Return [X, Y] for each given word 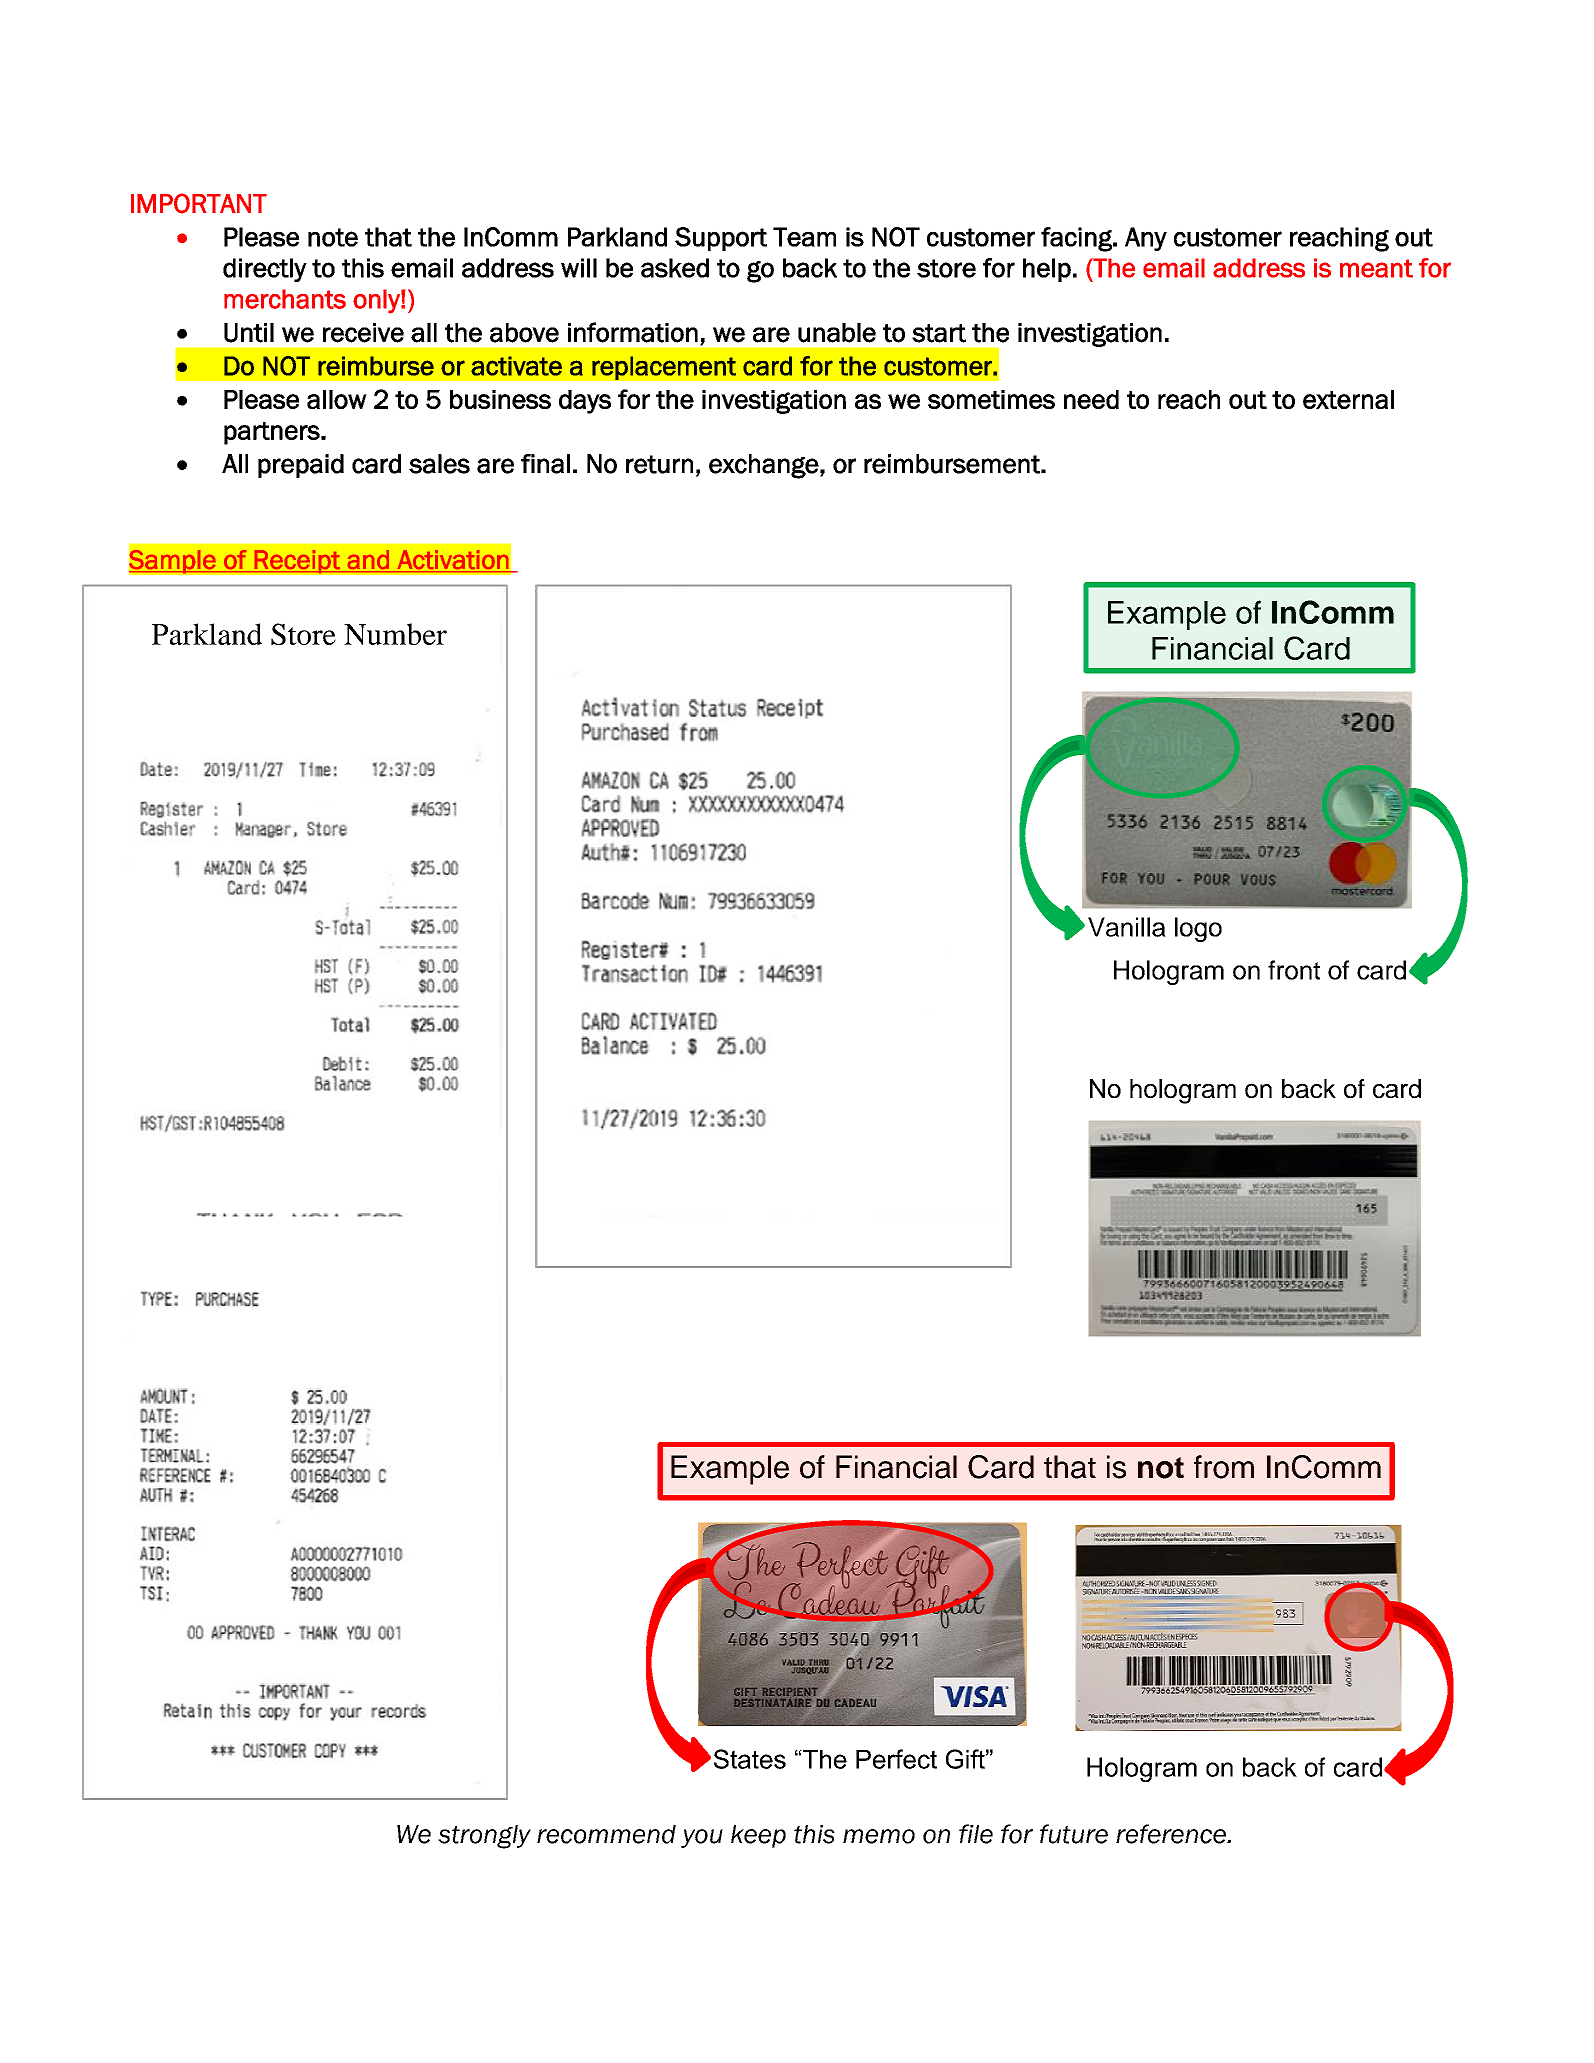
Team [804, 237]
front [1294, 970]
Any [1146, 239]
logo [1198, 929]
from [1224, 1467]
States [750, 1759]
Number [395, 634]
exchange [764, 466]
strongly [484, 1837]
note [333, 237]
